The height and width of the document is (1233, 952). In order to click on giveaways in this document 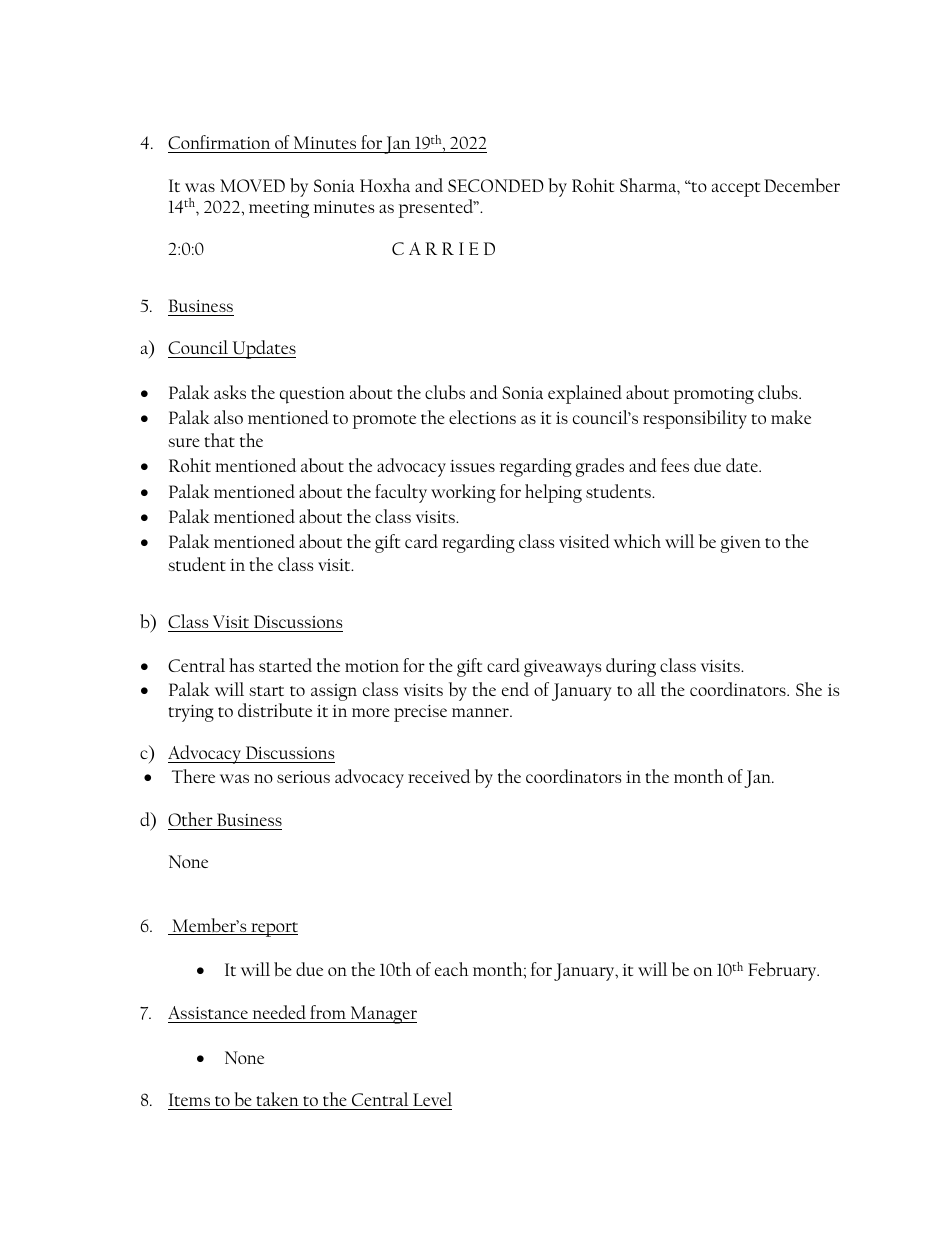, I will do `click(562, 668)`.
